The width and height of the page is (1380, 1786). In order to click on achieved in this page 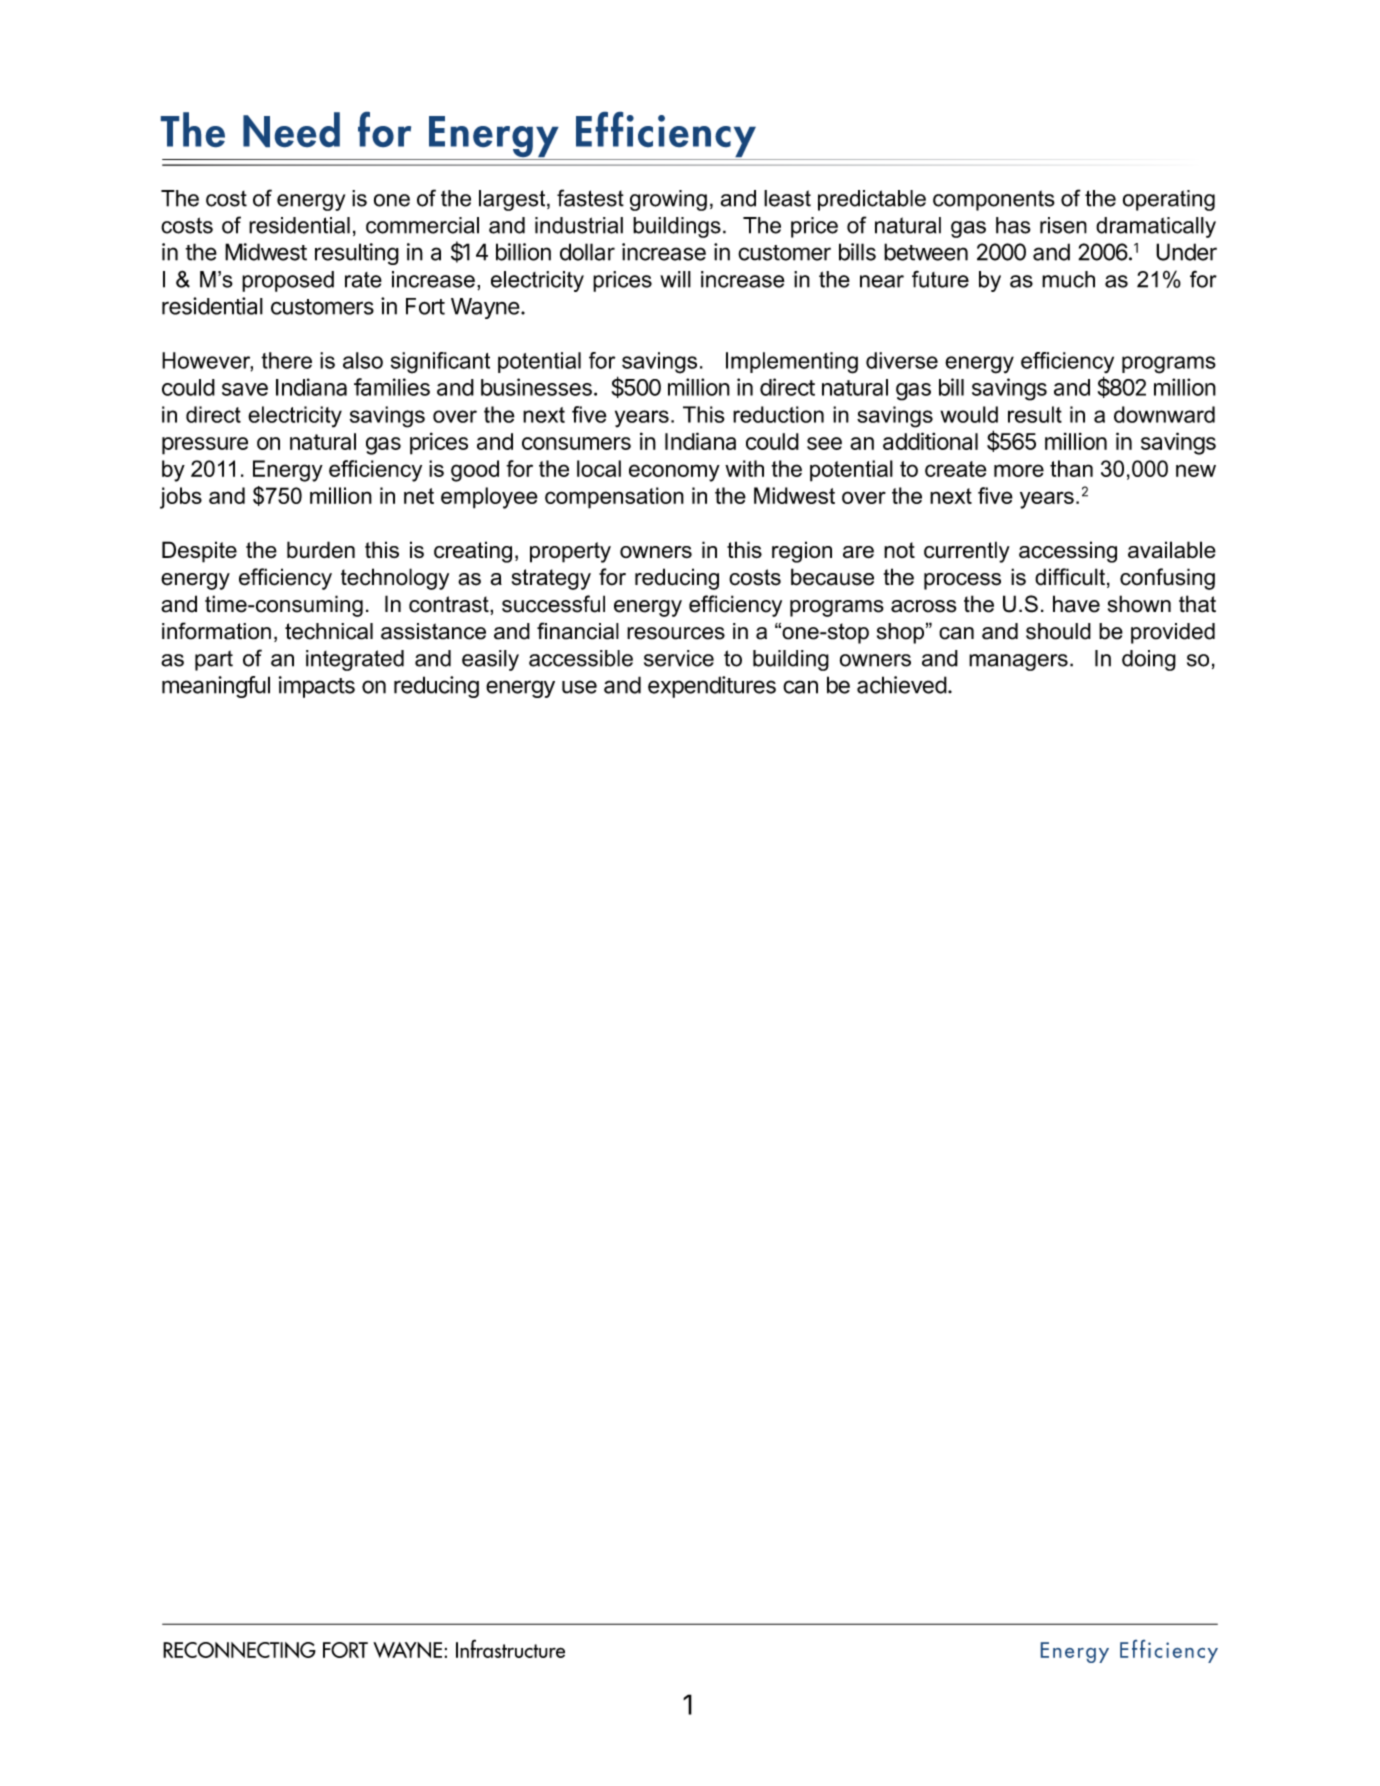, I will do `click(902, 685)`.
